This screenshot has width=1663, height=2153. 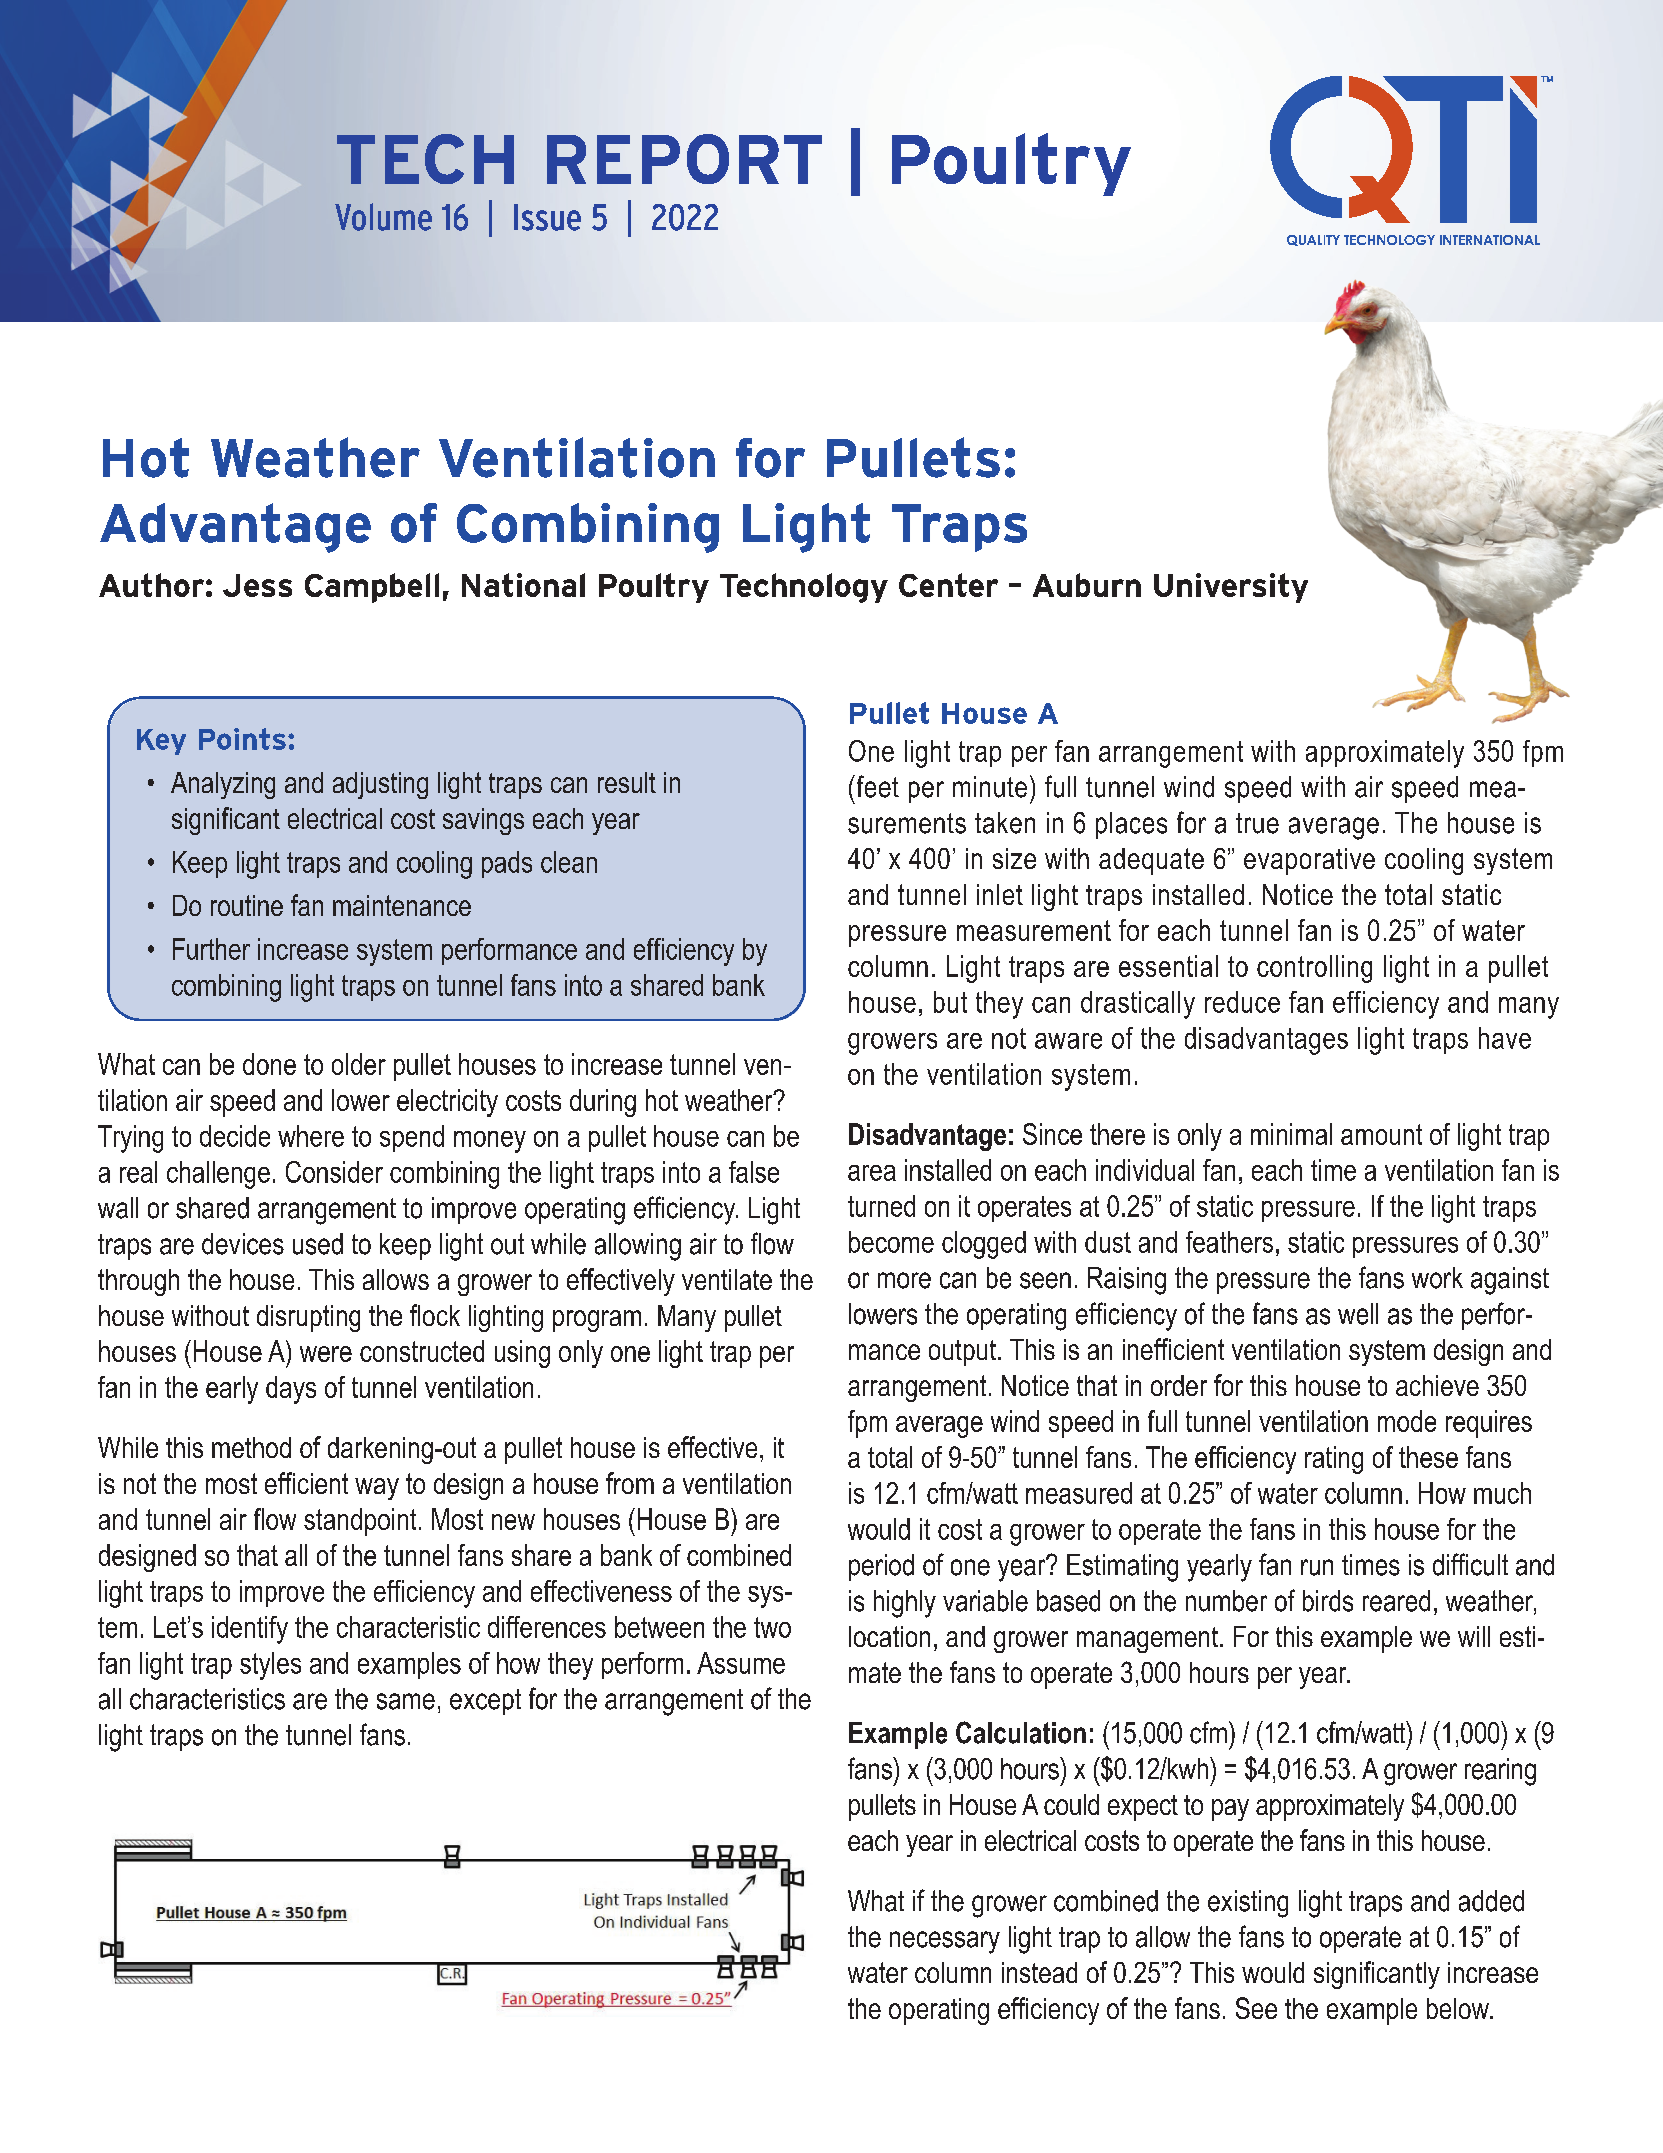 I want to click on well, so click(x=1358, y=1314).
